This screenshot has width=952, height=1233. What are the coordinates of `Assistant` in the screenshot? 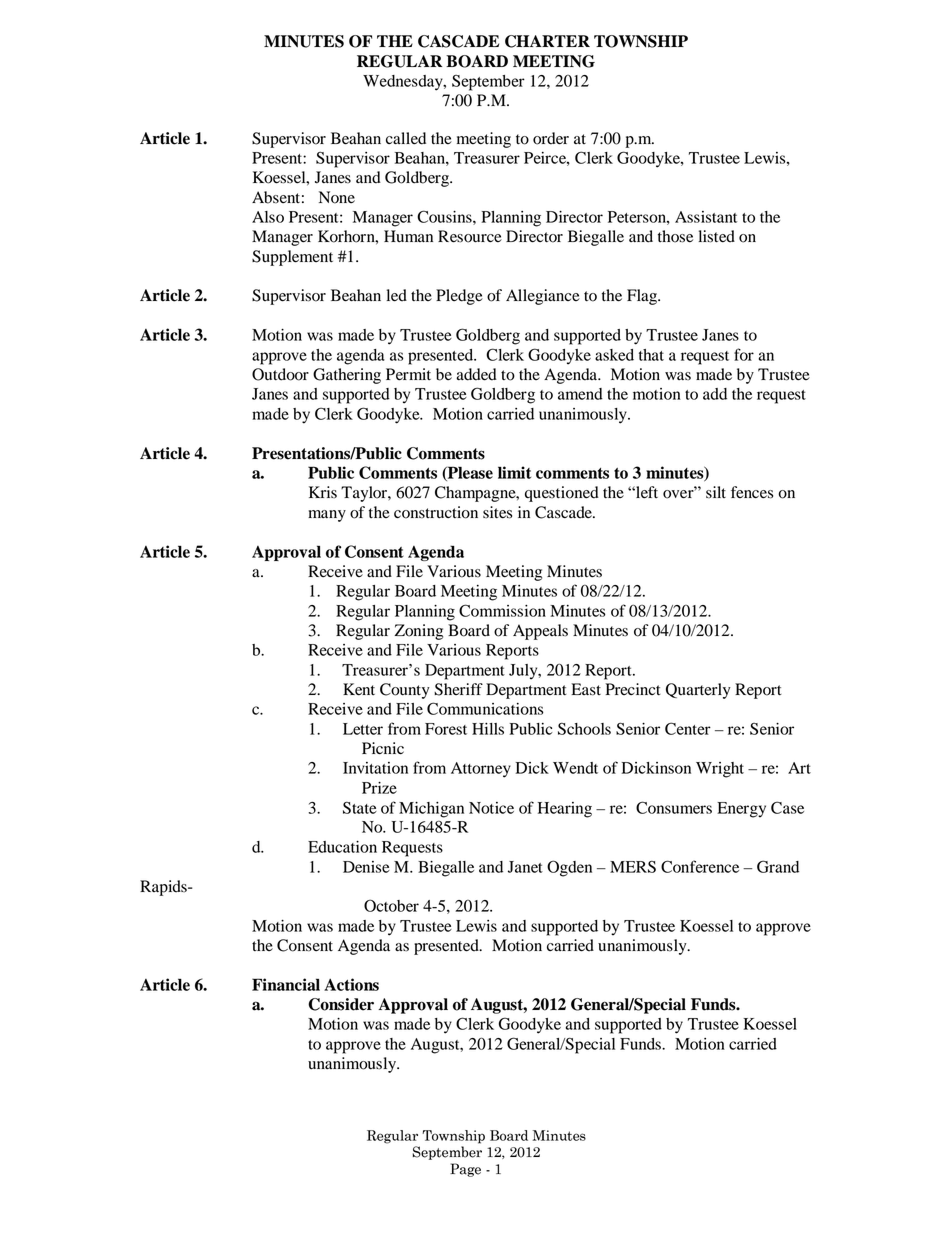 It's located at (706, 217).
